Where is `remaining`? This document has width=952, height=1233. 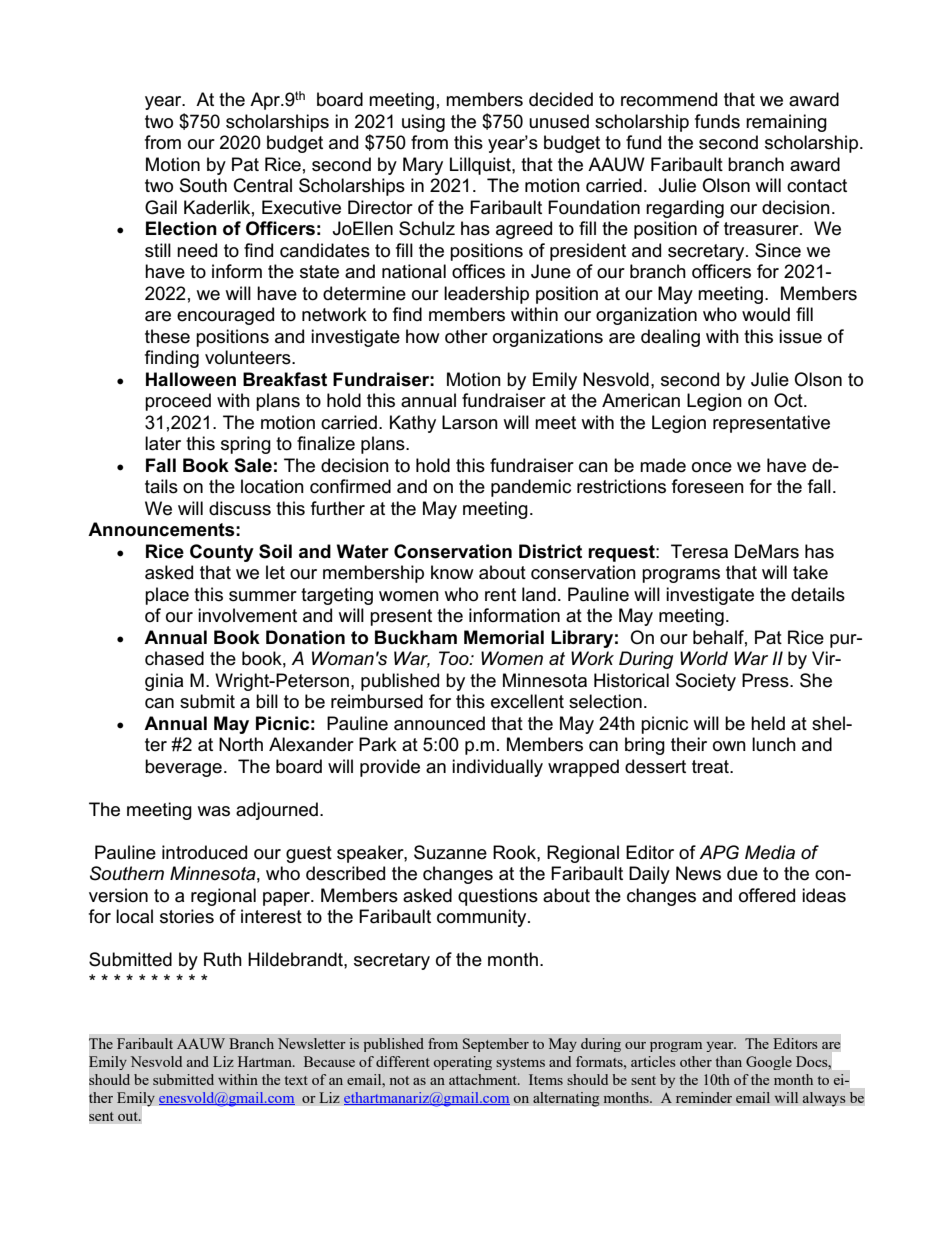 remaining is located at coordinates (786, 123).
